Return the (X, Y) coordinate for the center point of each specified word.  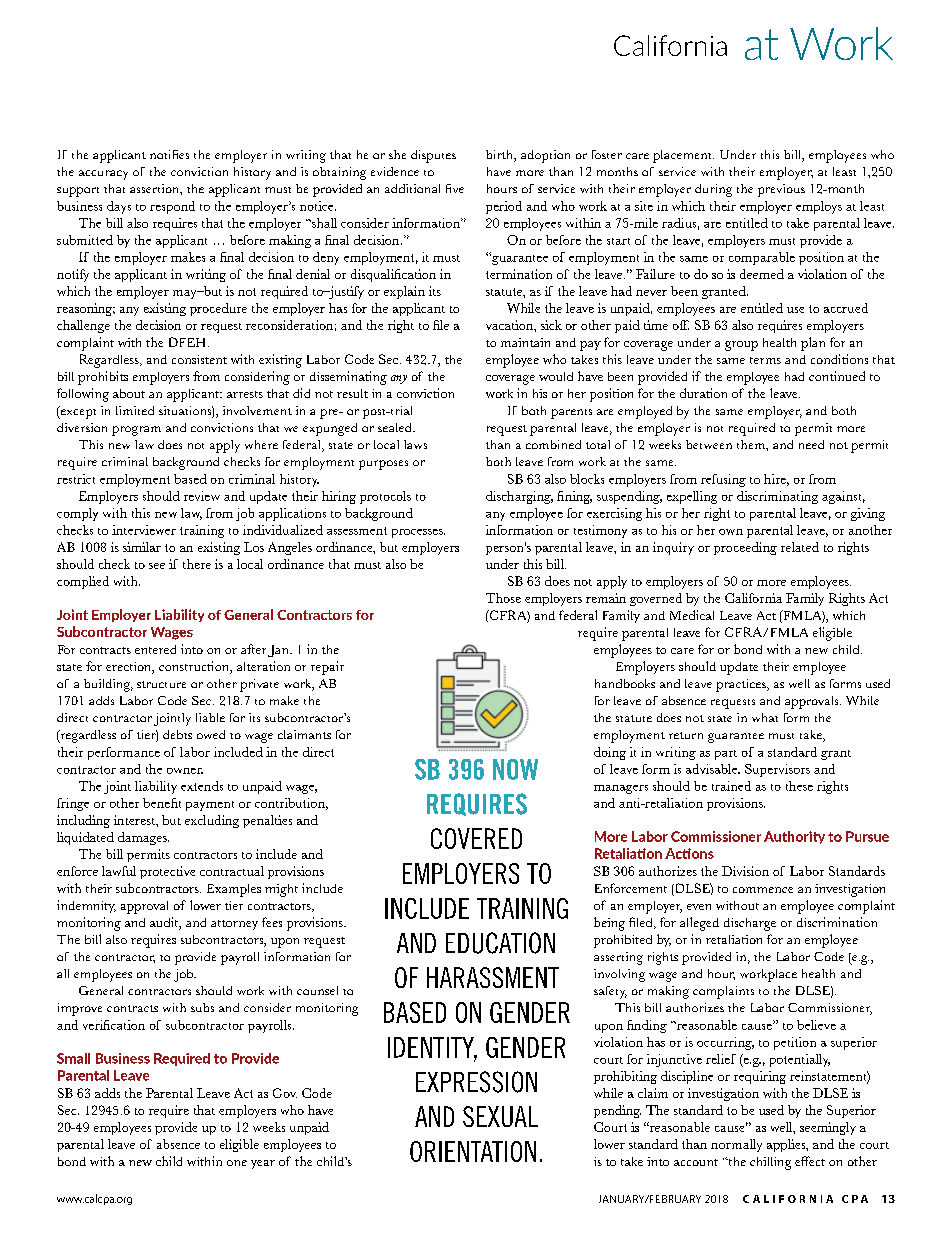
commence (763, 890)
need (811, 444)
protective (167, 872)
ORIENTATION (473, 1151)
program (136, 431)
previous (781, 190)
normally (736, 1145)
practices (742, 685)
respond (172, 207)
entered (155, 649)
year (263, 1164)
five (455, 188)
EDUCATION (500, 943)
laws (415, 444)
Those (503, 598)
